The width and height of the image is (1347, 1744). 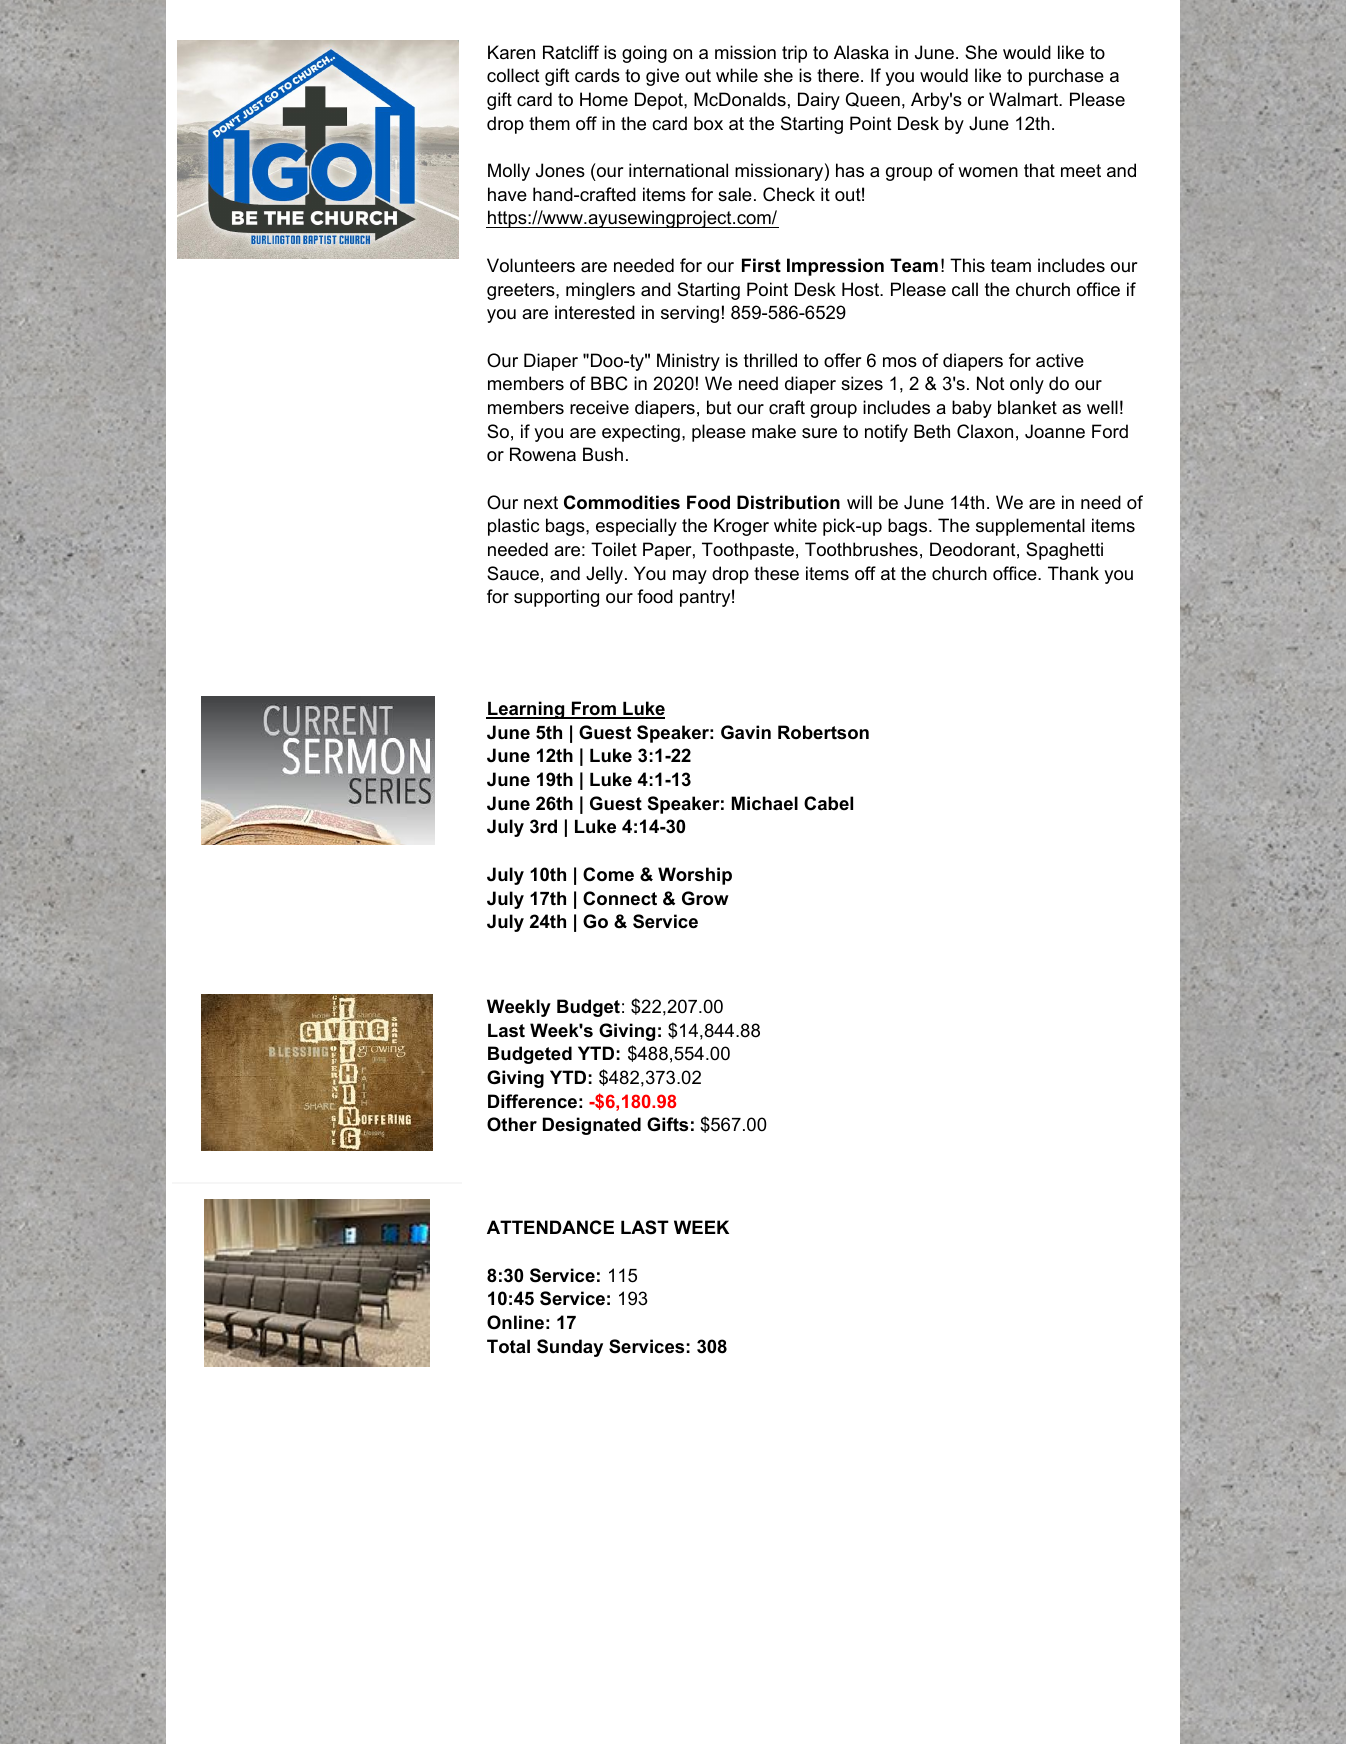 I want to click on sure, so click(x=819, y=433).
